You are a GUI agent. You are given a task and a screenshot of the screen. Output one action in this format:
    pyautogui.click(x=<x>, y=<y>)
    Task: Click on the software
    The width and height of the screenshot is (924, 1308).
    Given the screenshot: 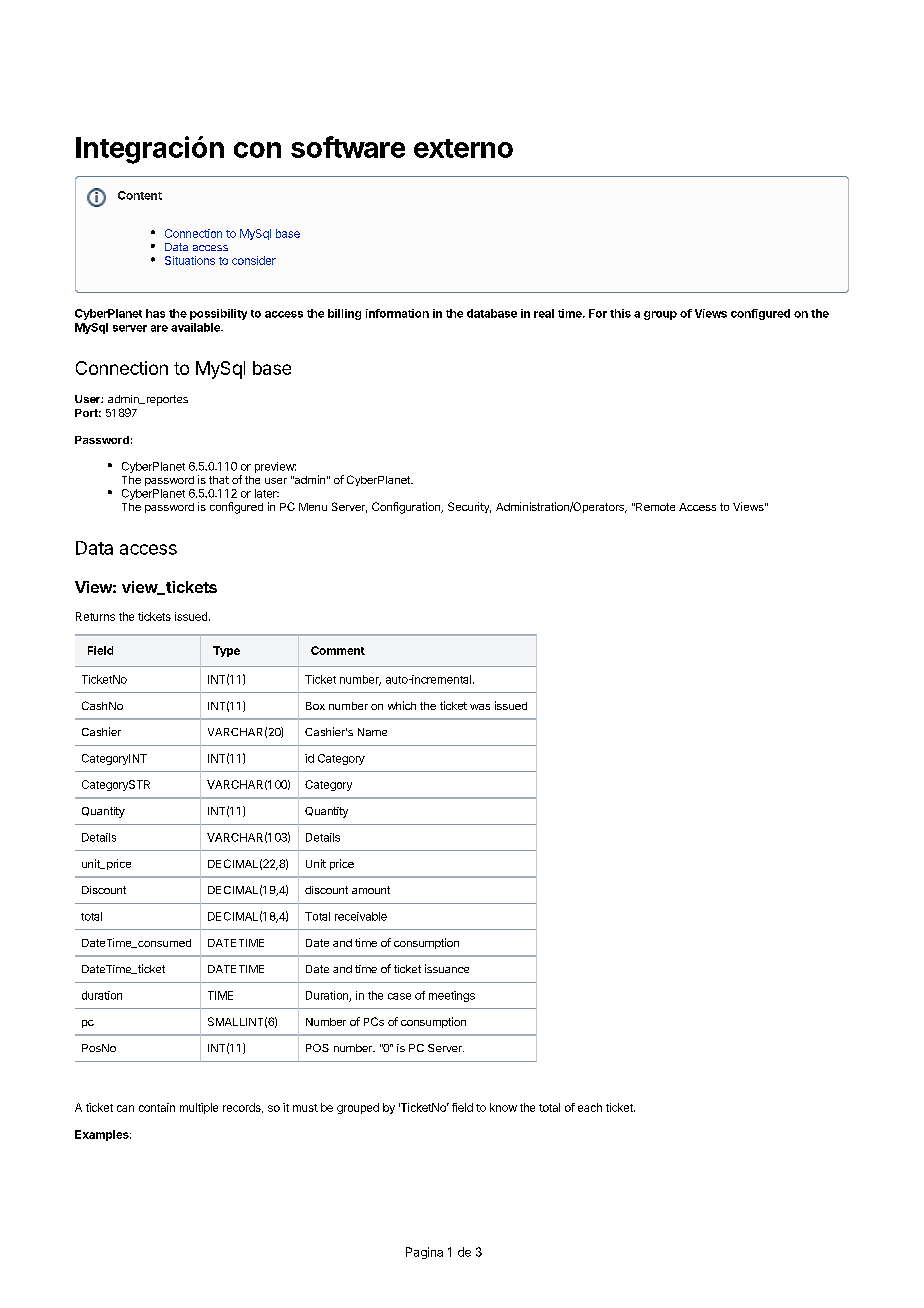 What is the action you would take?
    pyautogui.click(x=348, y=147)
